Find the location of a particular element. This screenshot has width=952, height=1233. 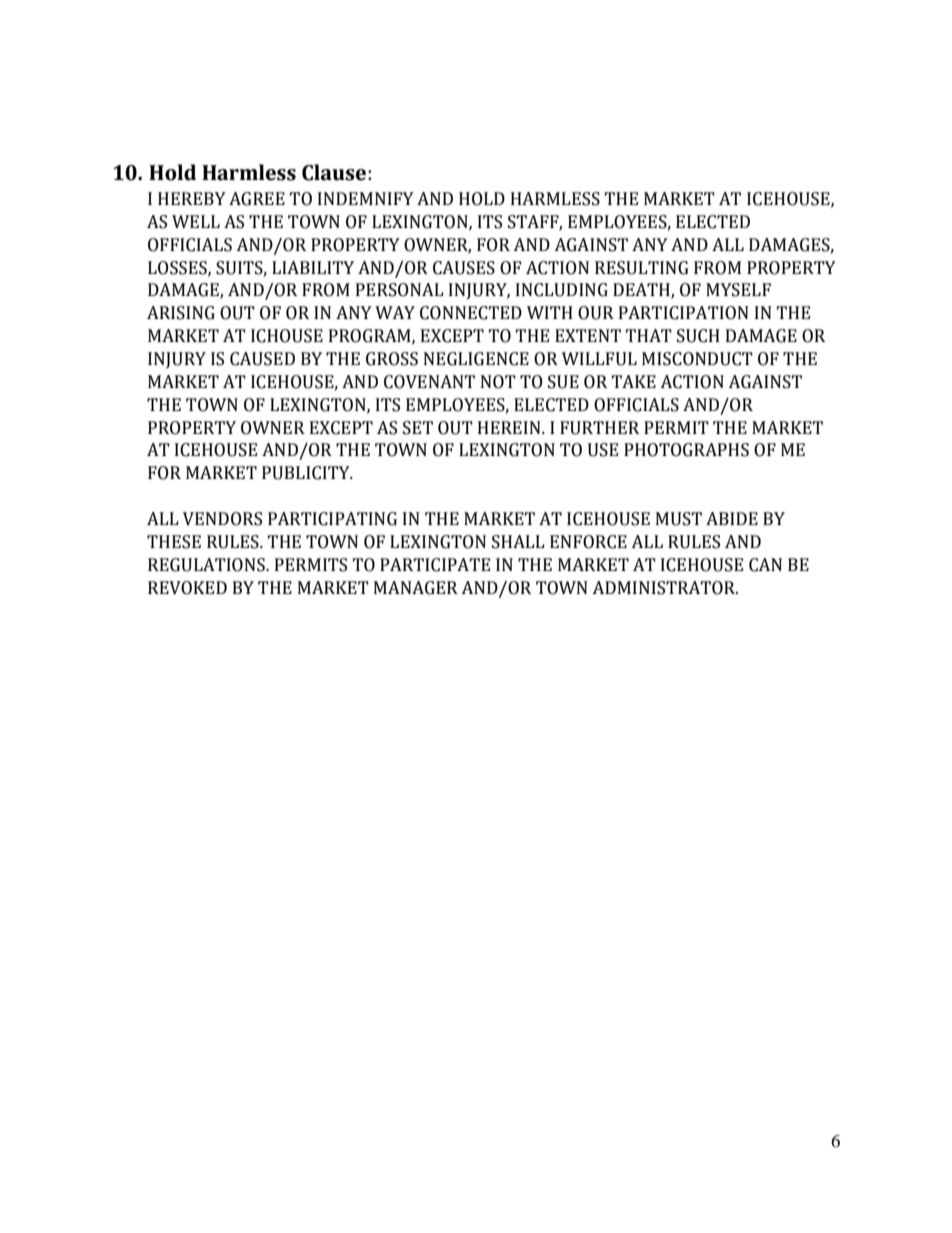

INDEMNIFY is located at coordinates (366, 198).
